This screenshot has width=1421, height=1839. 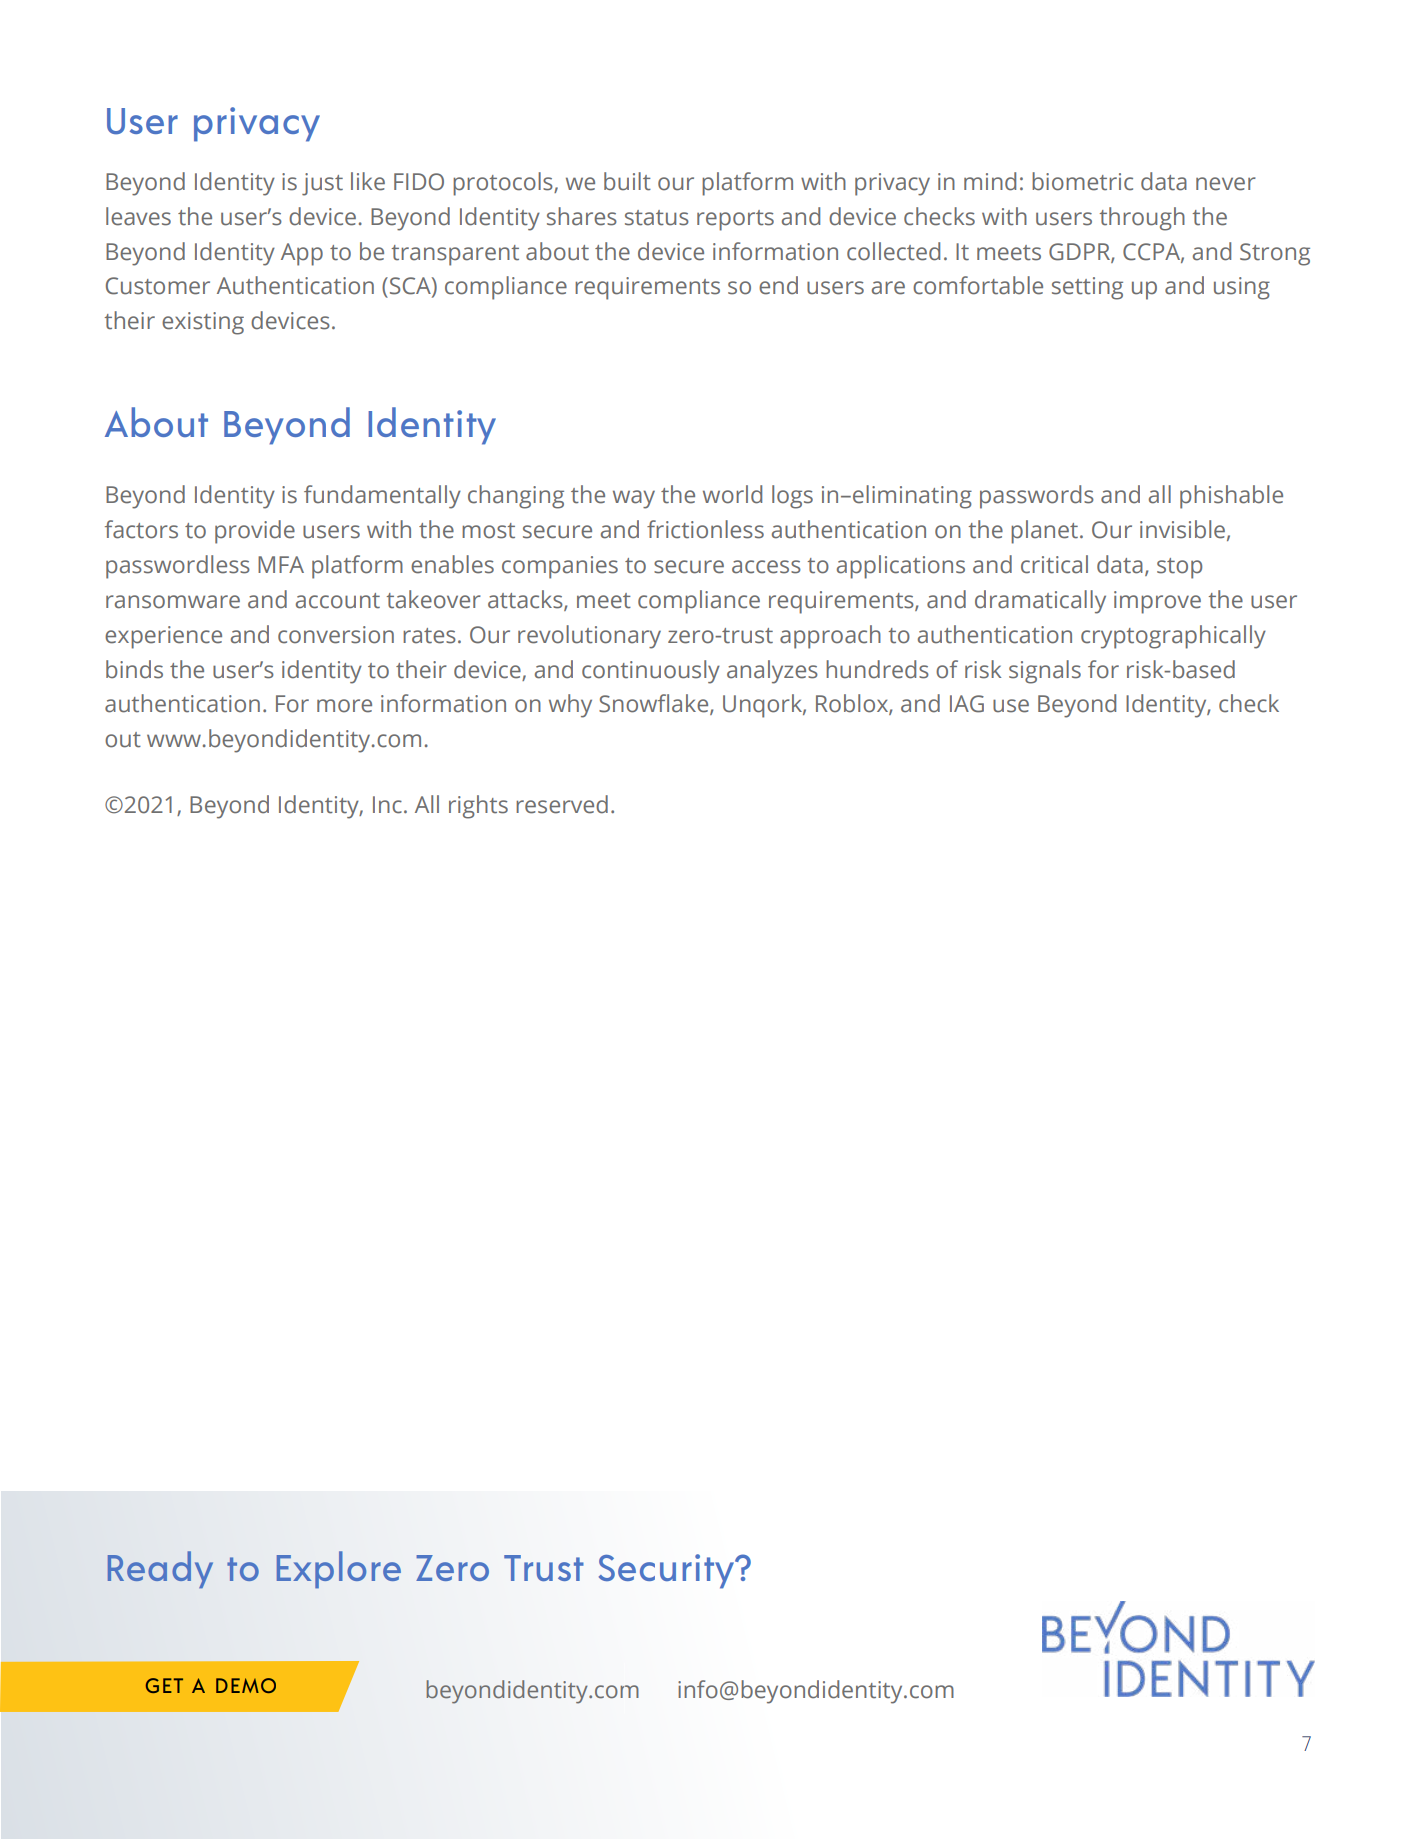 What do you see at coordinates (339, 1570) in the screenshot?
I see `Explore` at bounding box center [339, 1570].
